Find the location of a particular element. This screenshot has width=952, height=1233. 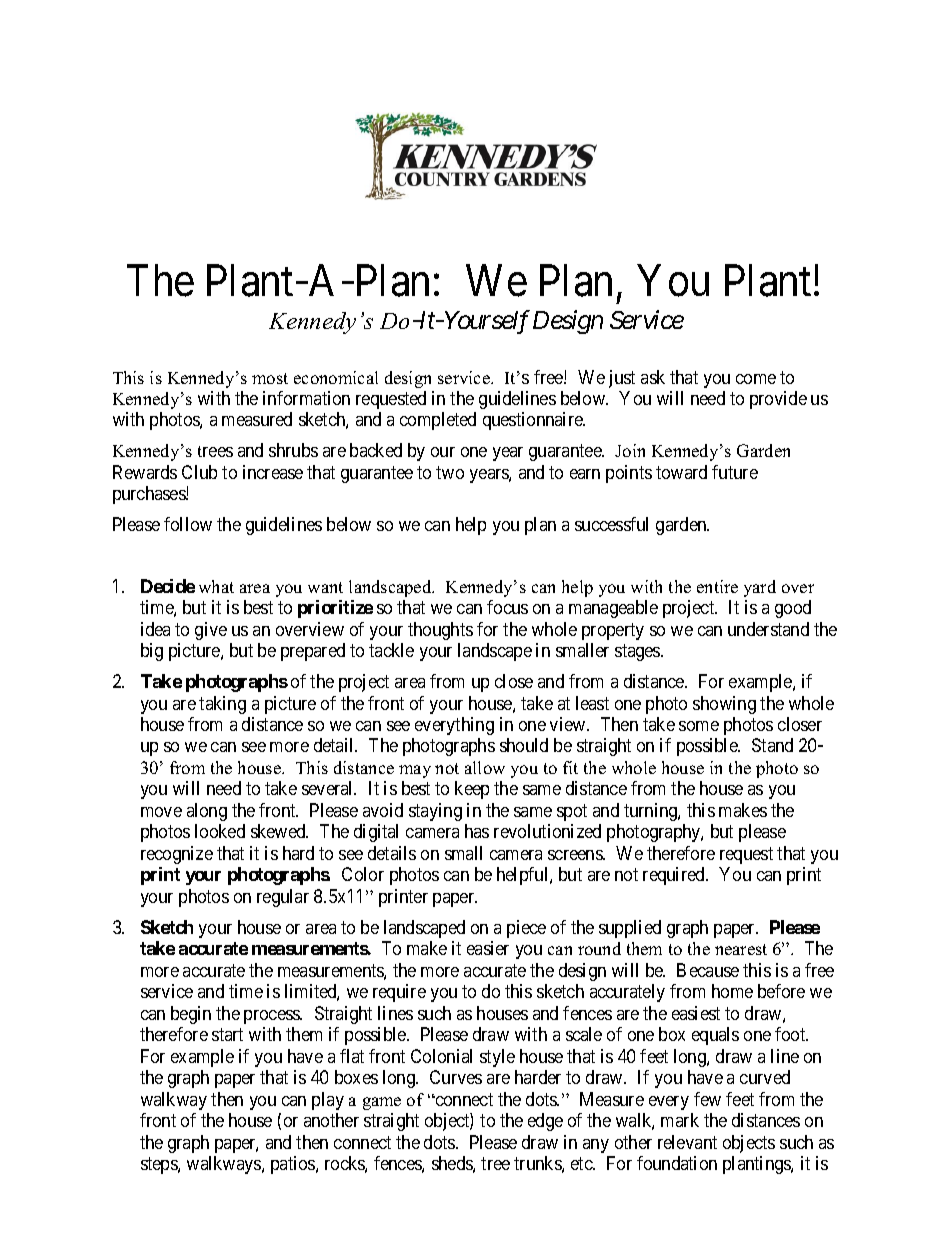

begin is located at coordinates (191, 1015).
